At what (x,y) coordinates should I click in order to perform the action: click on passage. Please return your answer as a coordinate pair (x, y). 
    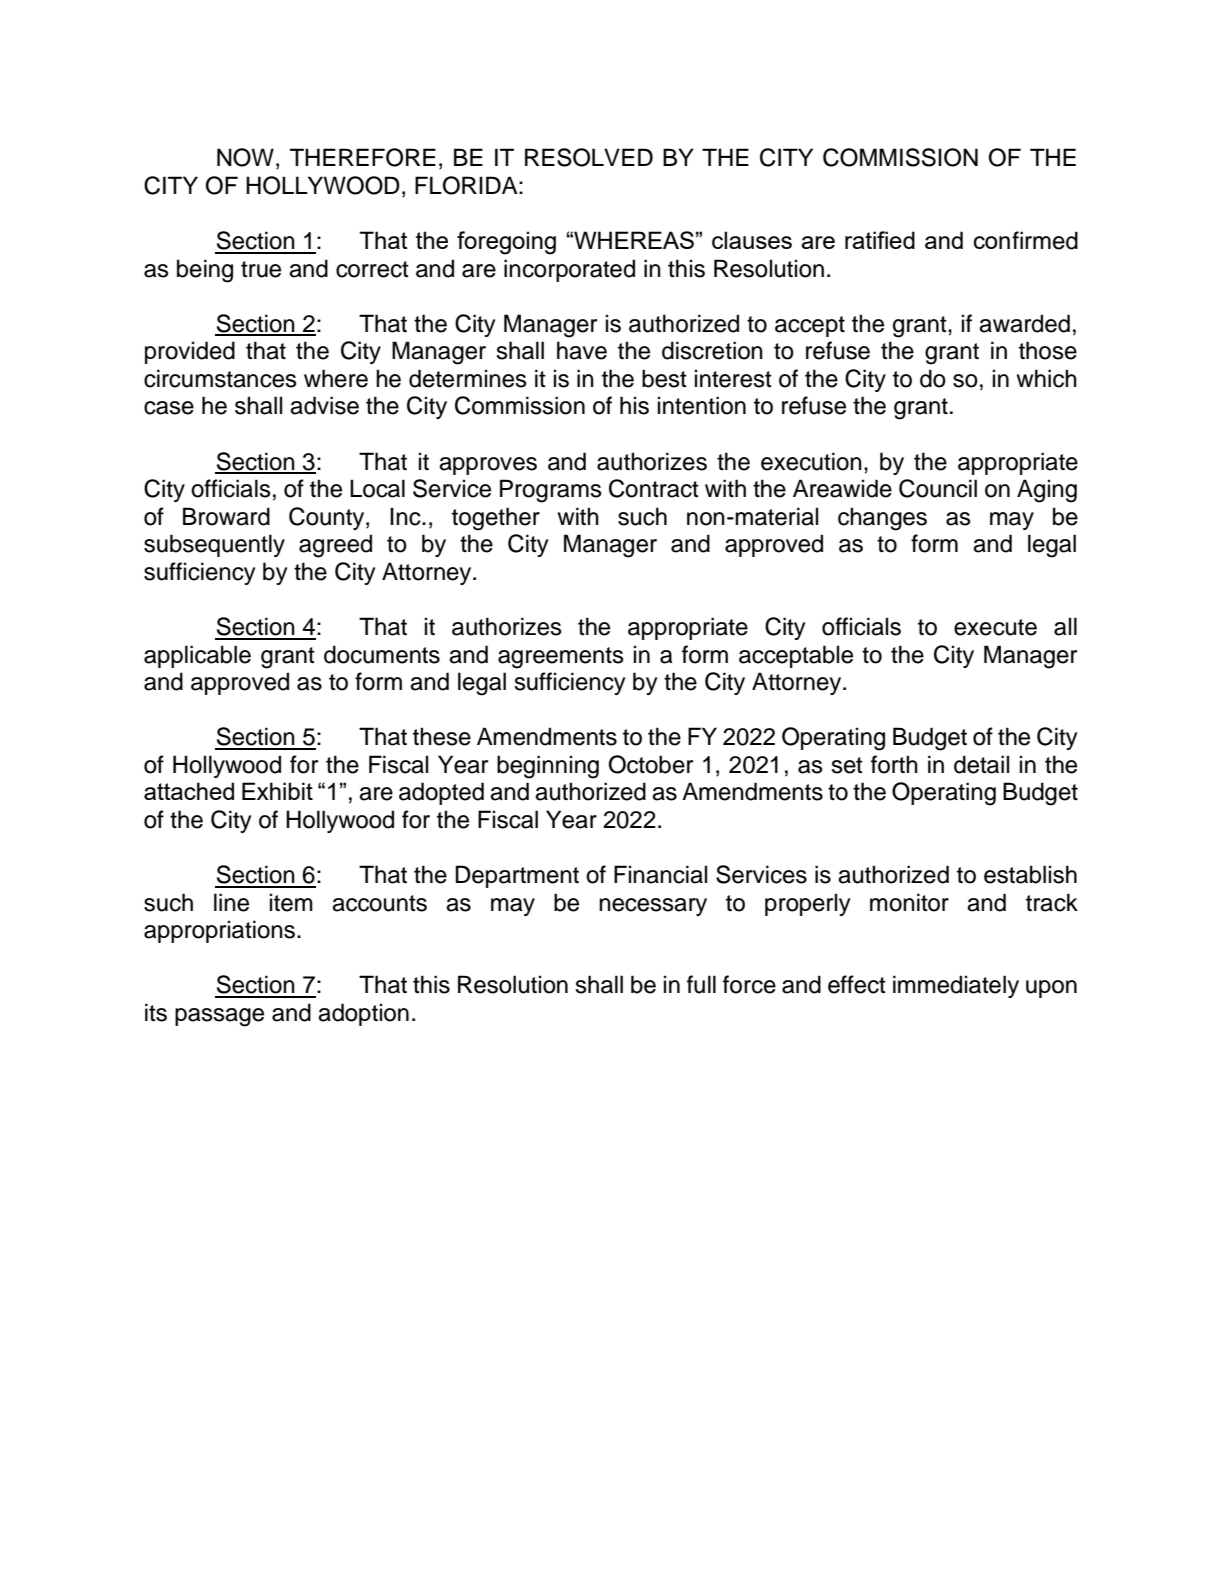
    Looking at the image, I should click on (219, 1017).
